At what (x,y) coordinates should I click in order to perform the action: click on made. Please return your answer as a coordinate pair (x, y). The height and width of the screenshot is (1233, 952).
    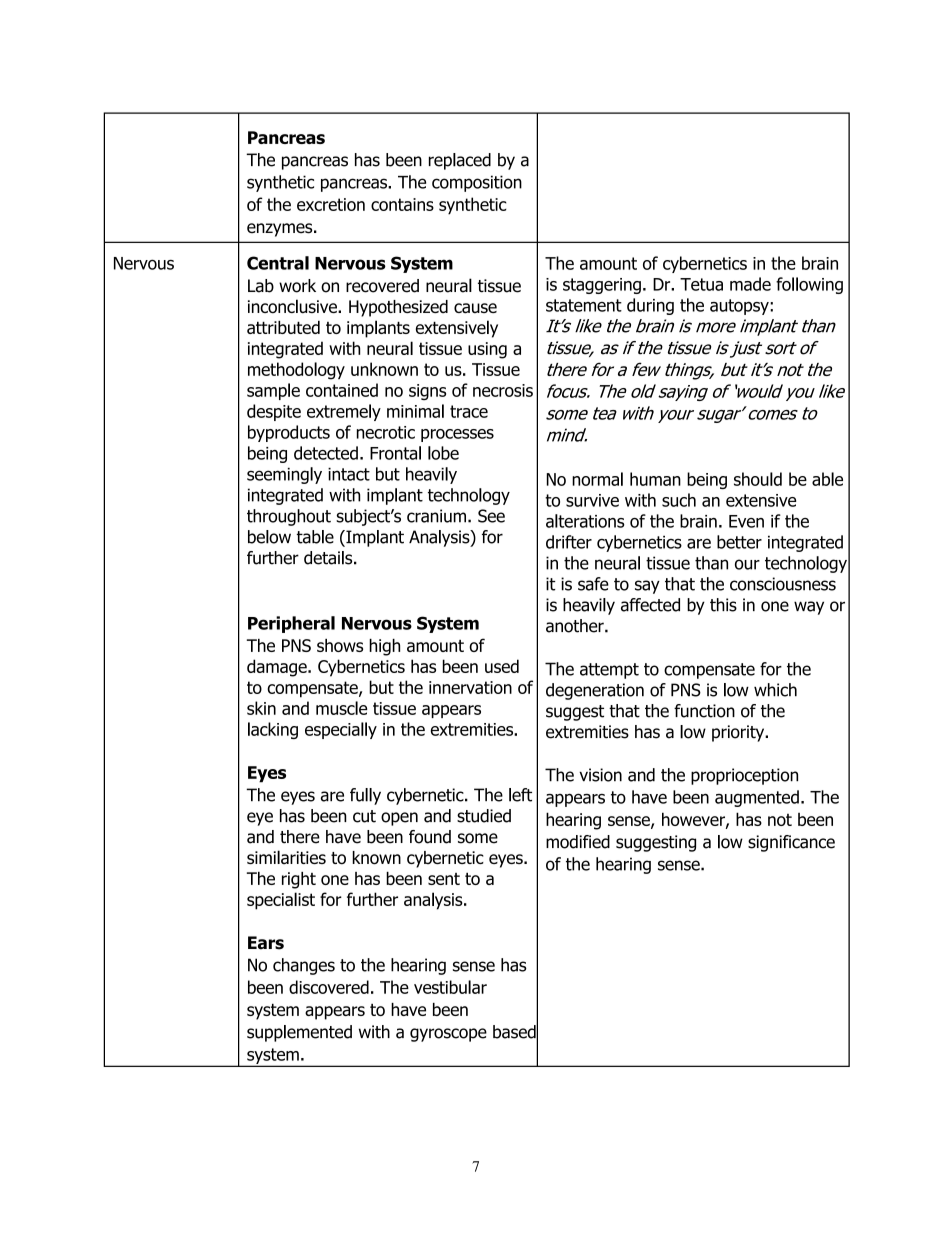
    Looking at the image, I should click on (750, 284).
